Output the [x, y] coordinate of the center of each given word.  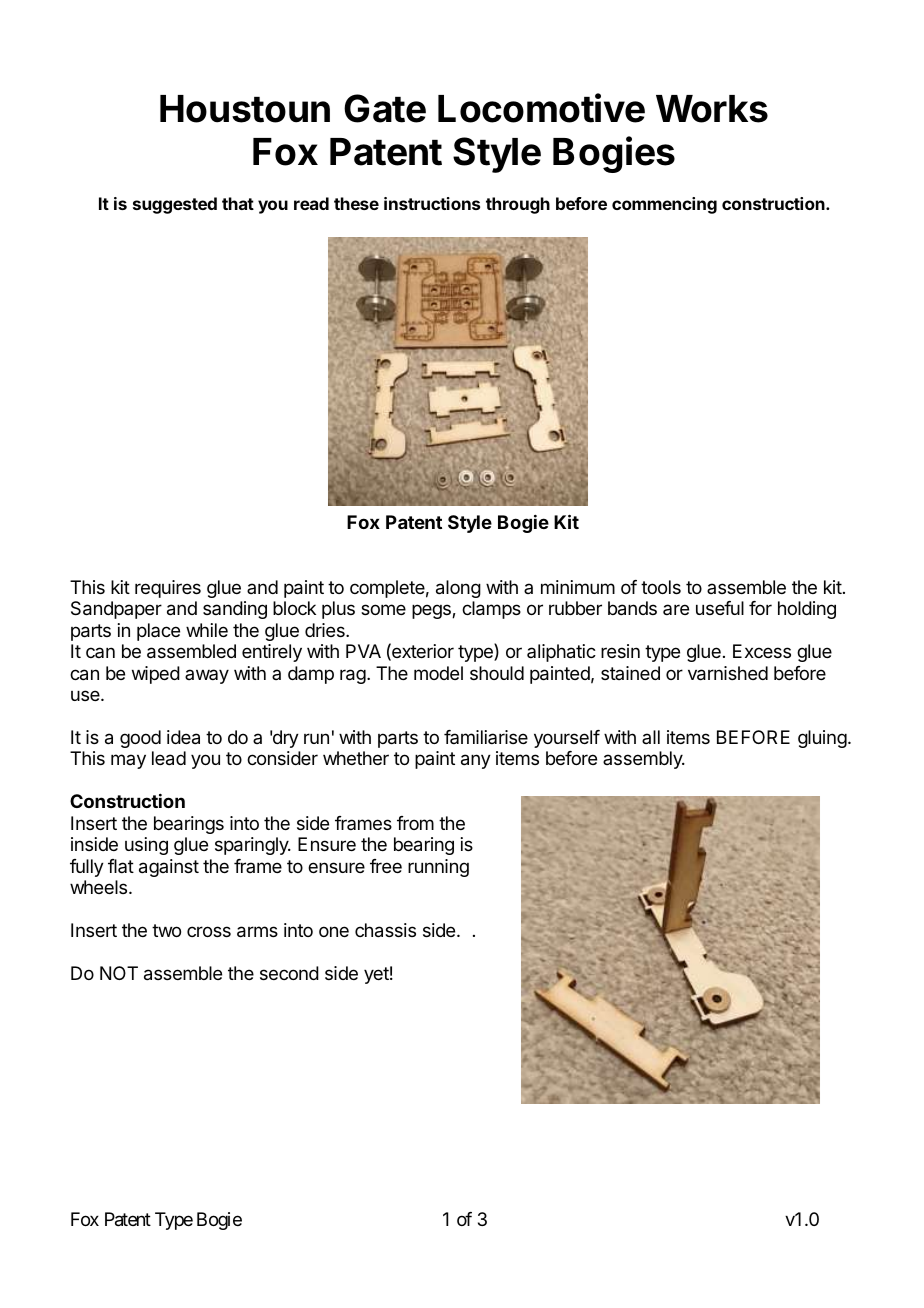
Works [712, 109]
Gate [385, 108]
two [166, 930]
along [458, 589]
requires [168, 589]
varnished [728, 673]
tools [661, 587]
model [438, 673]
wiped [156, 675]
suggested [175, 205]
